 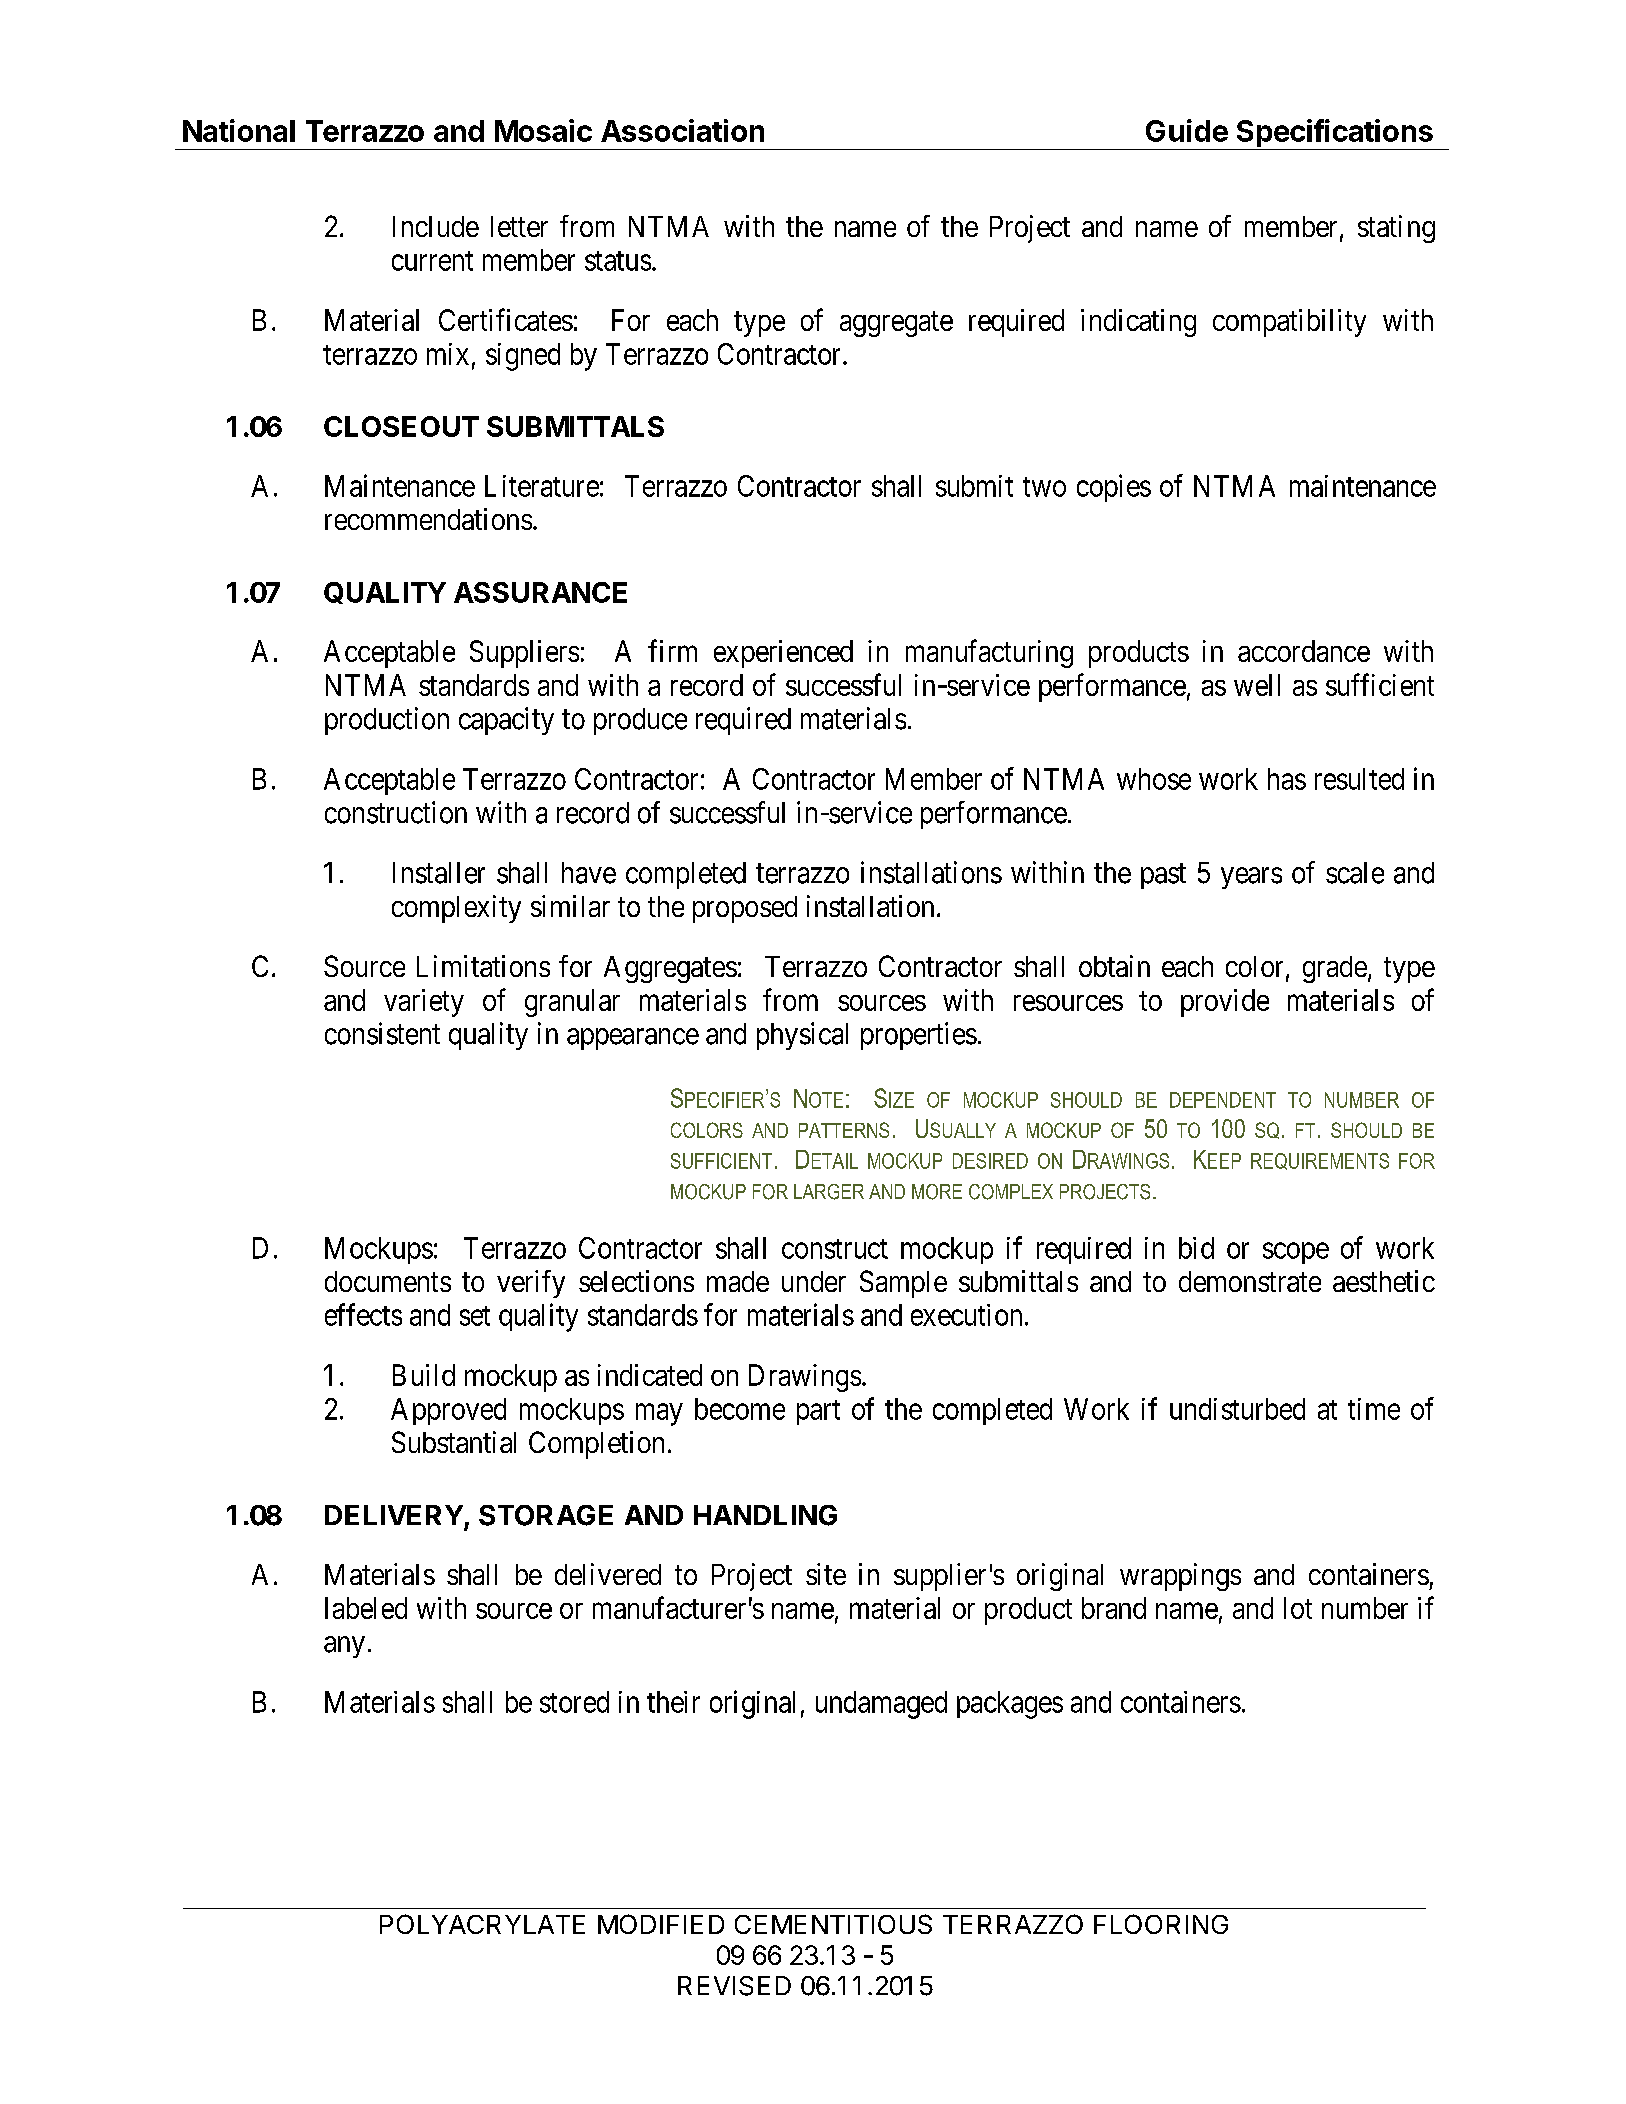 I want to click on Association, so click(x=682, y=130).
